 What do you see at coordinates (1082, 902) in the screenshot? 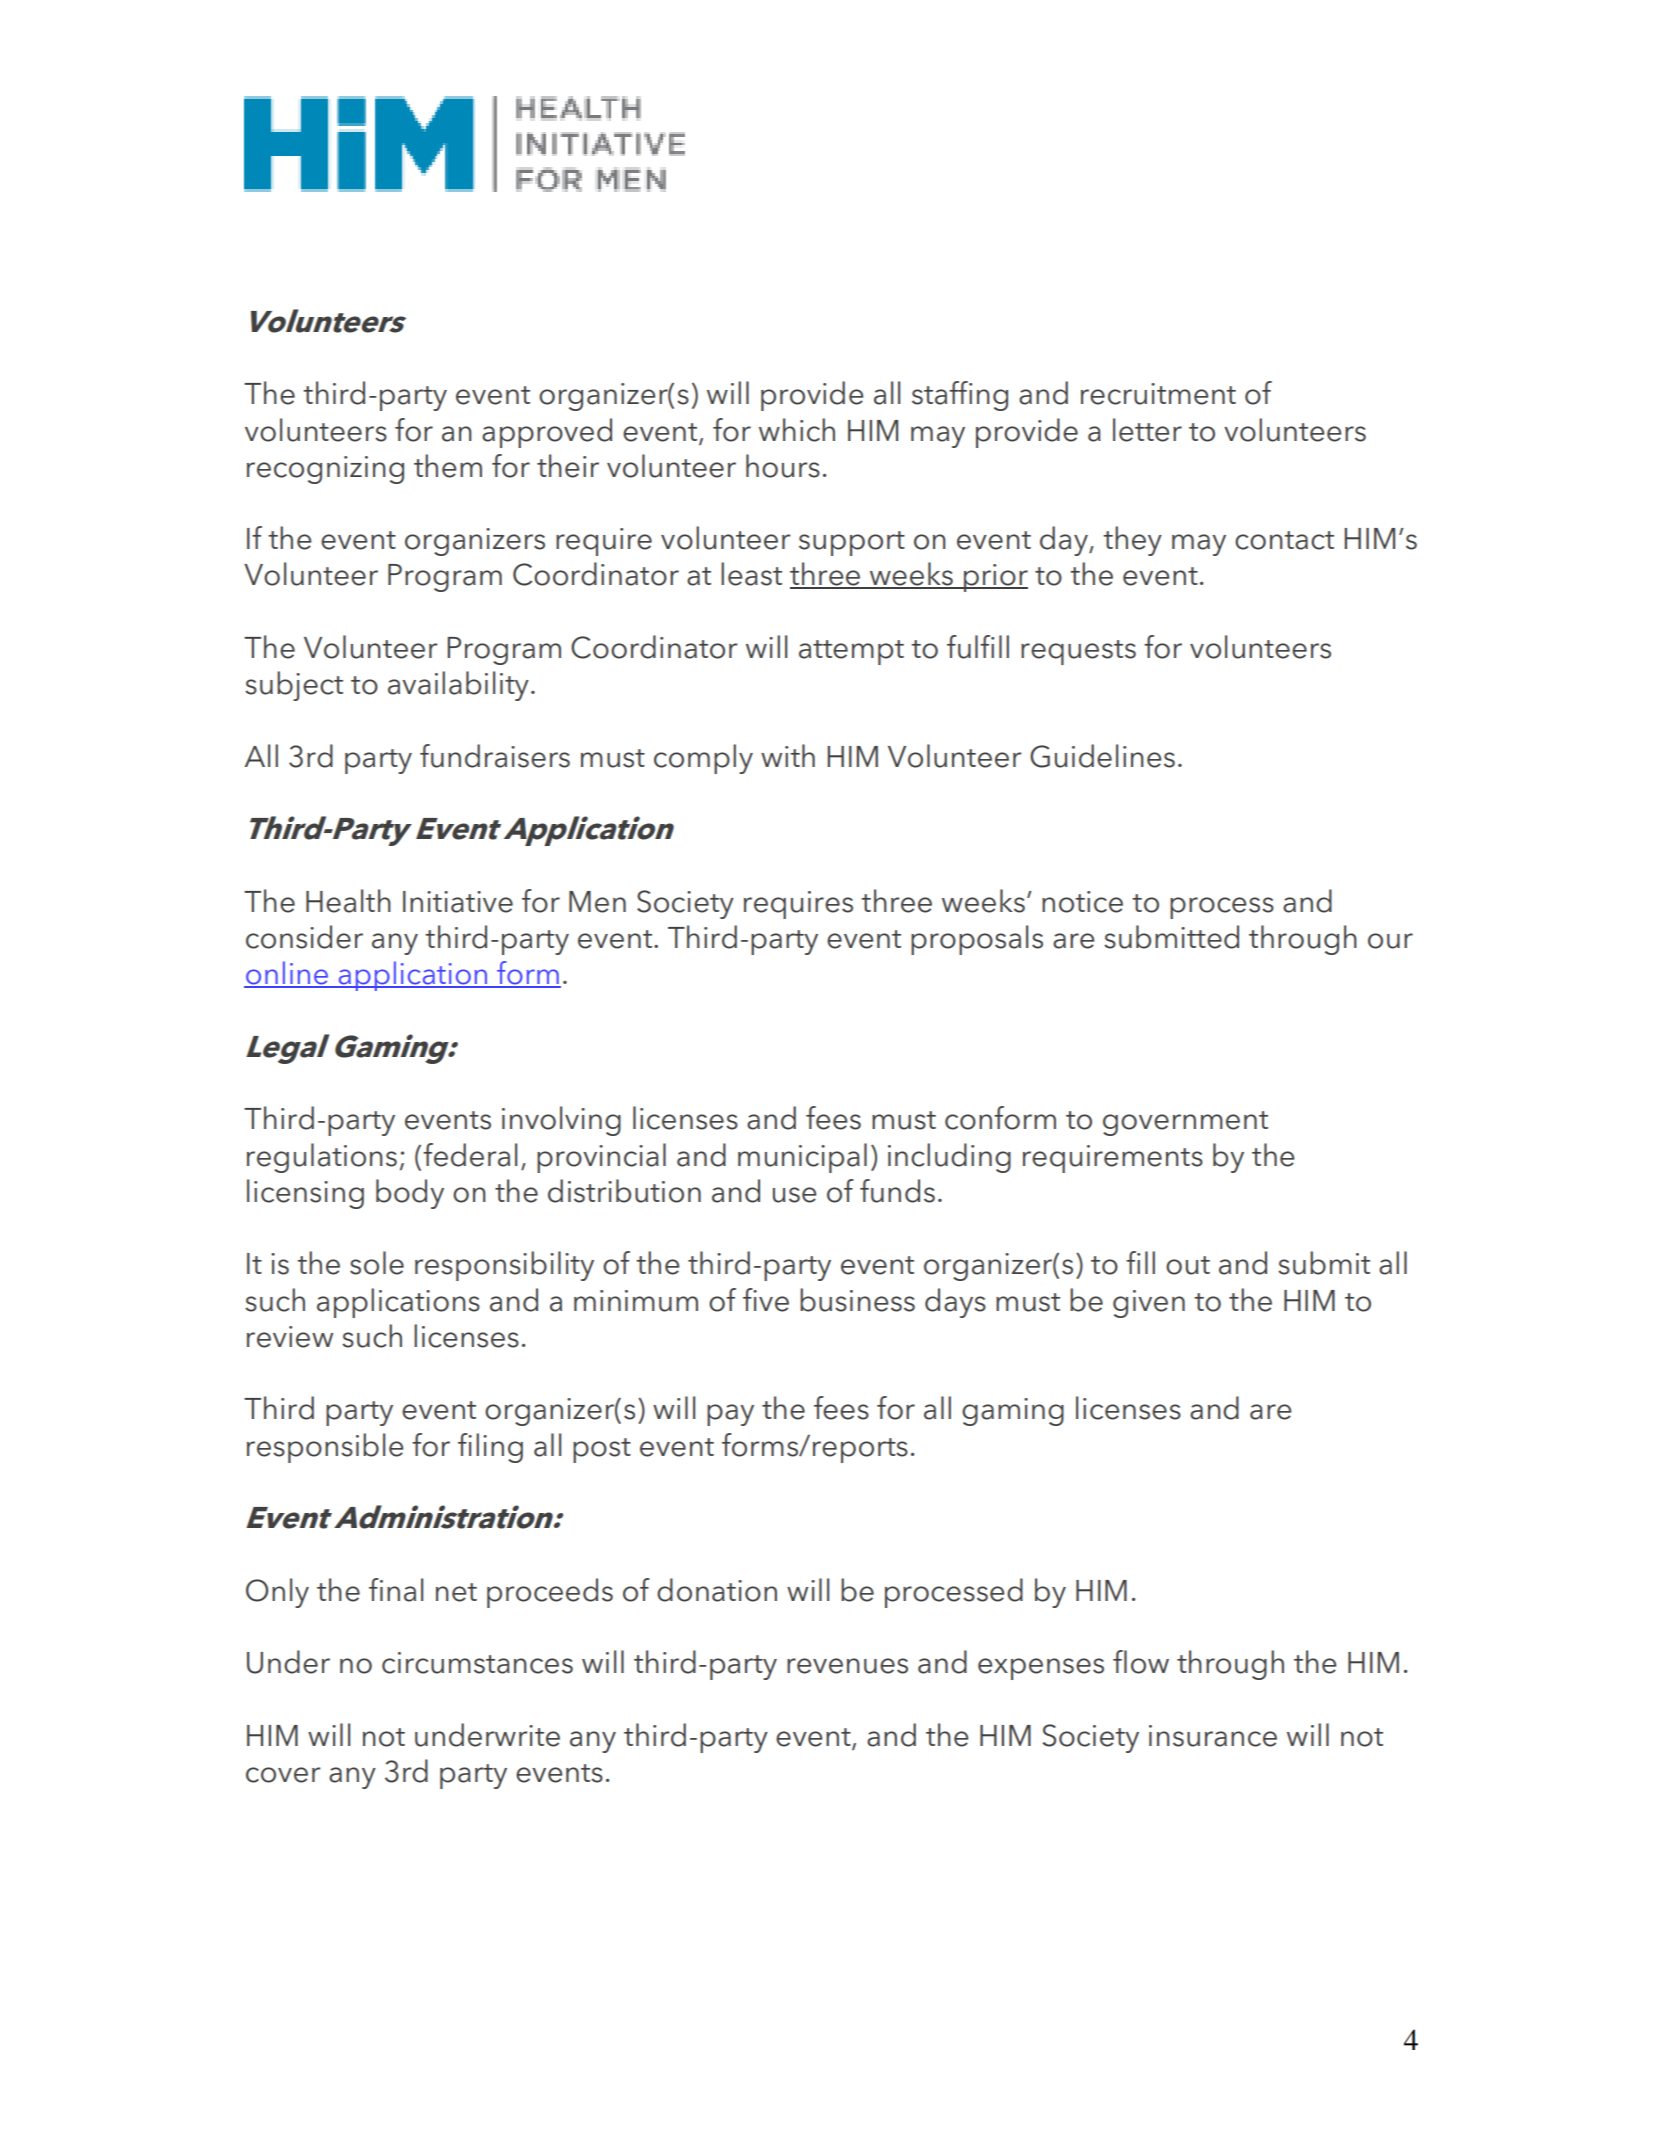
I see `notice` at bounding box center [1082, 902].
